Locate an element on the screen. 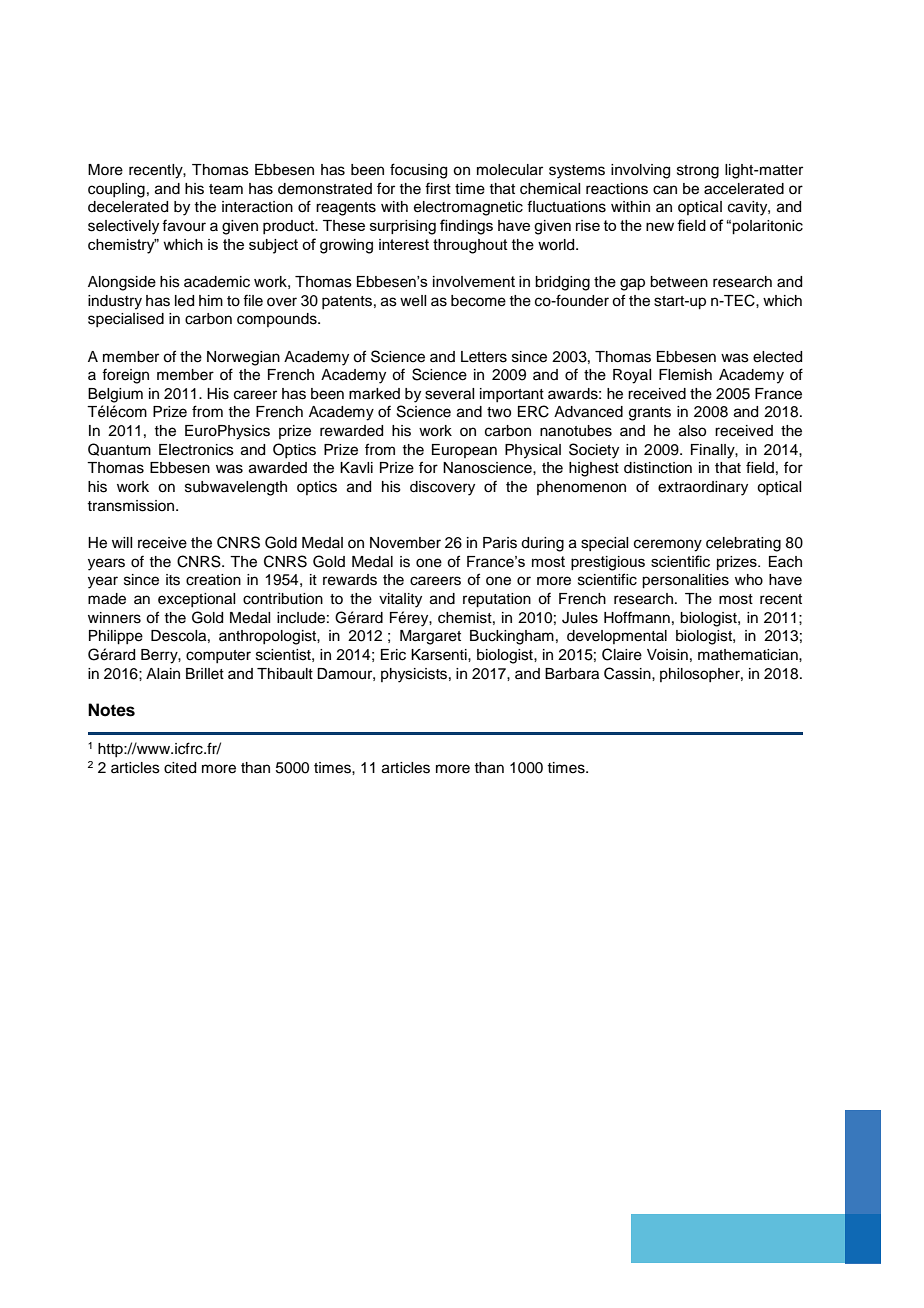 The width and height of the screenshot is (924, 1308). vitality is located at coordinates (400, 600).
